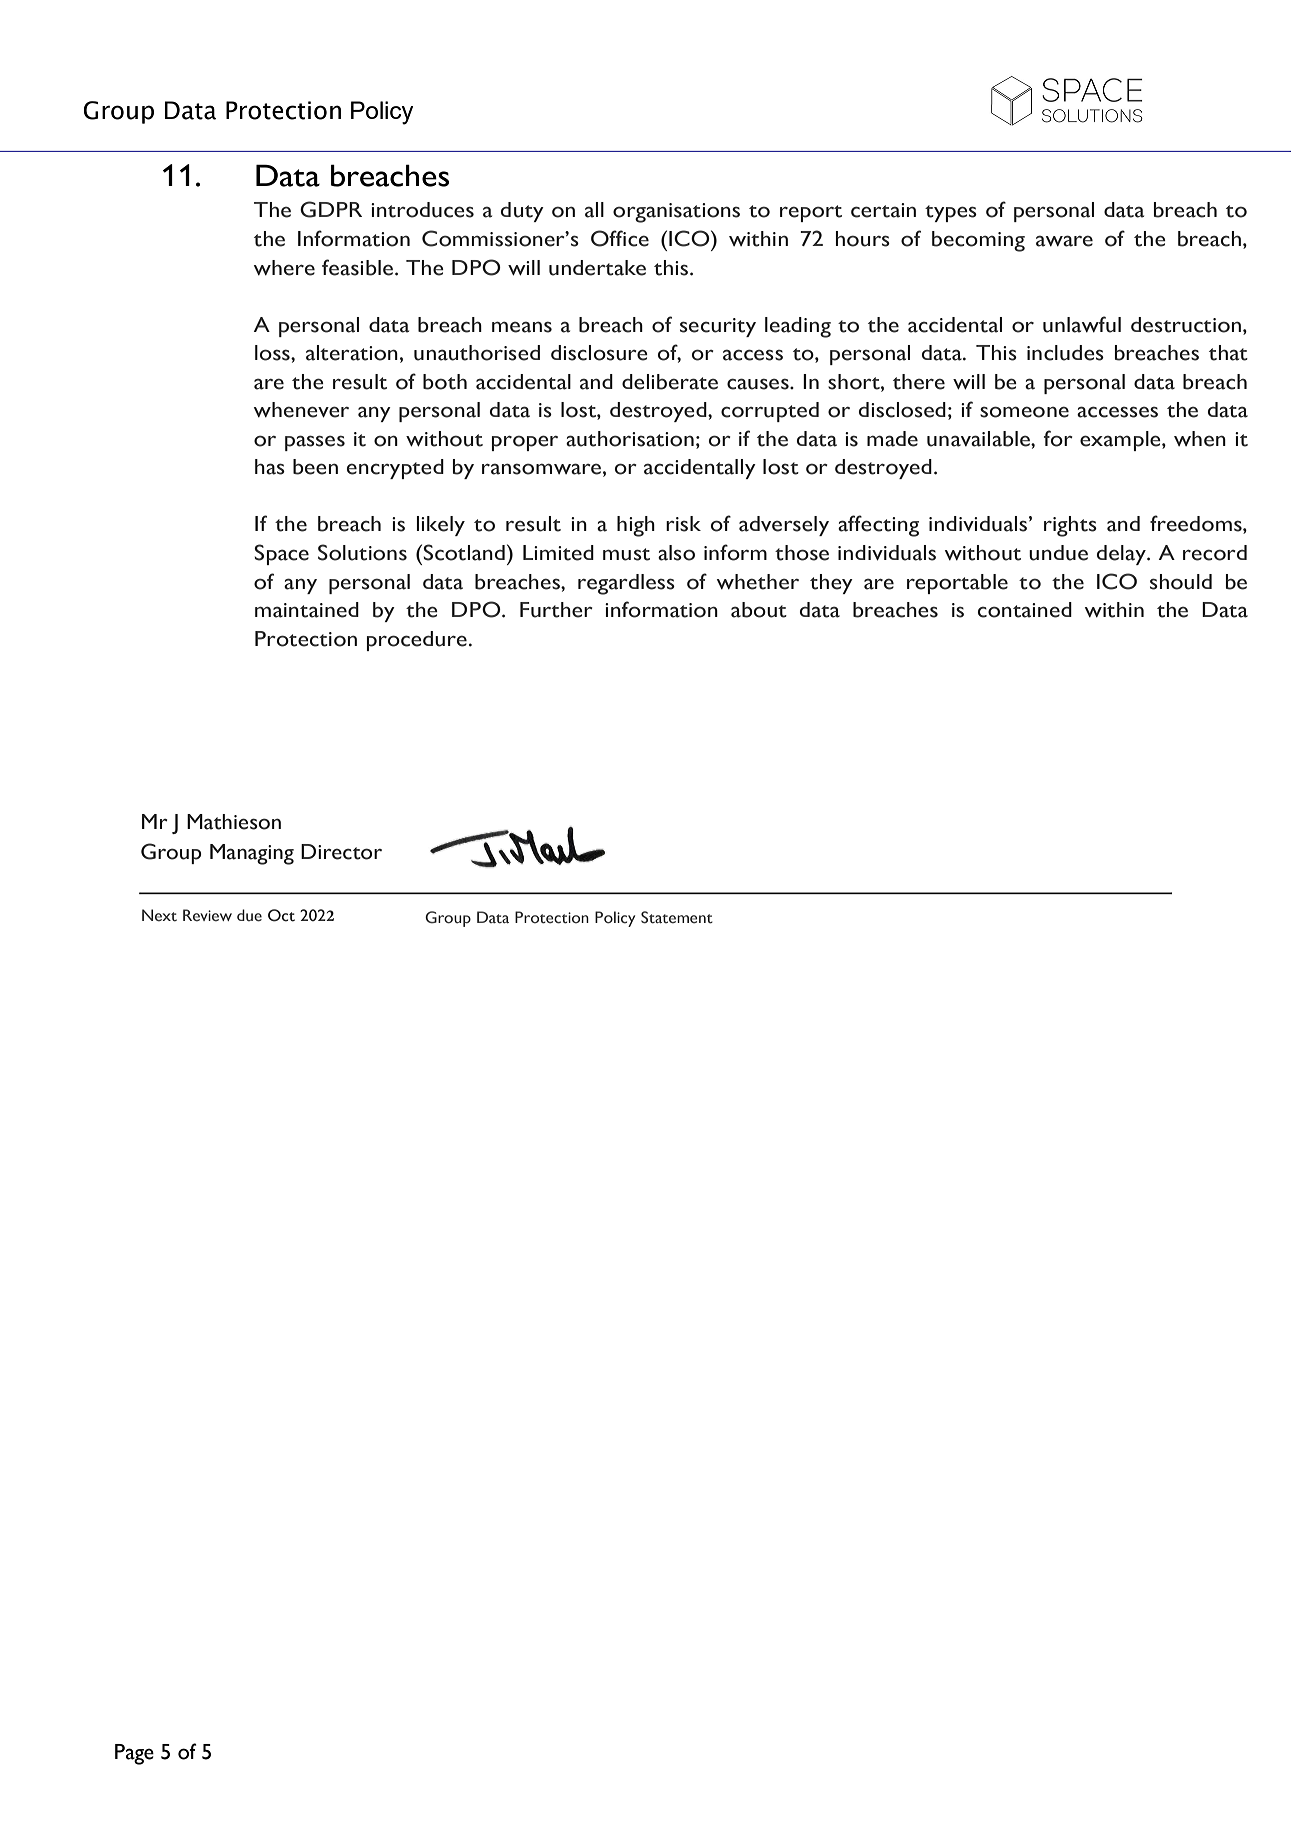 This page has width=1305, height=1845. I want to click on where, so click(284, 268).
